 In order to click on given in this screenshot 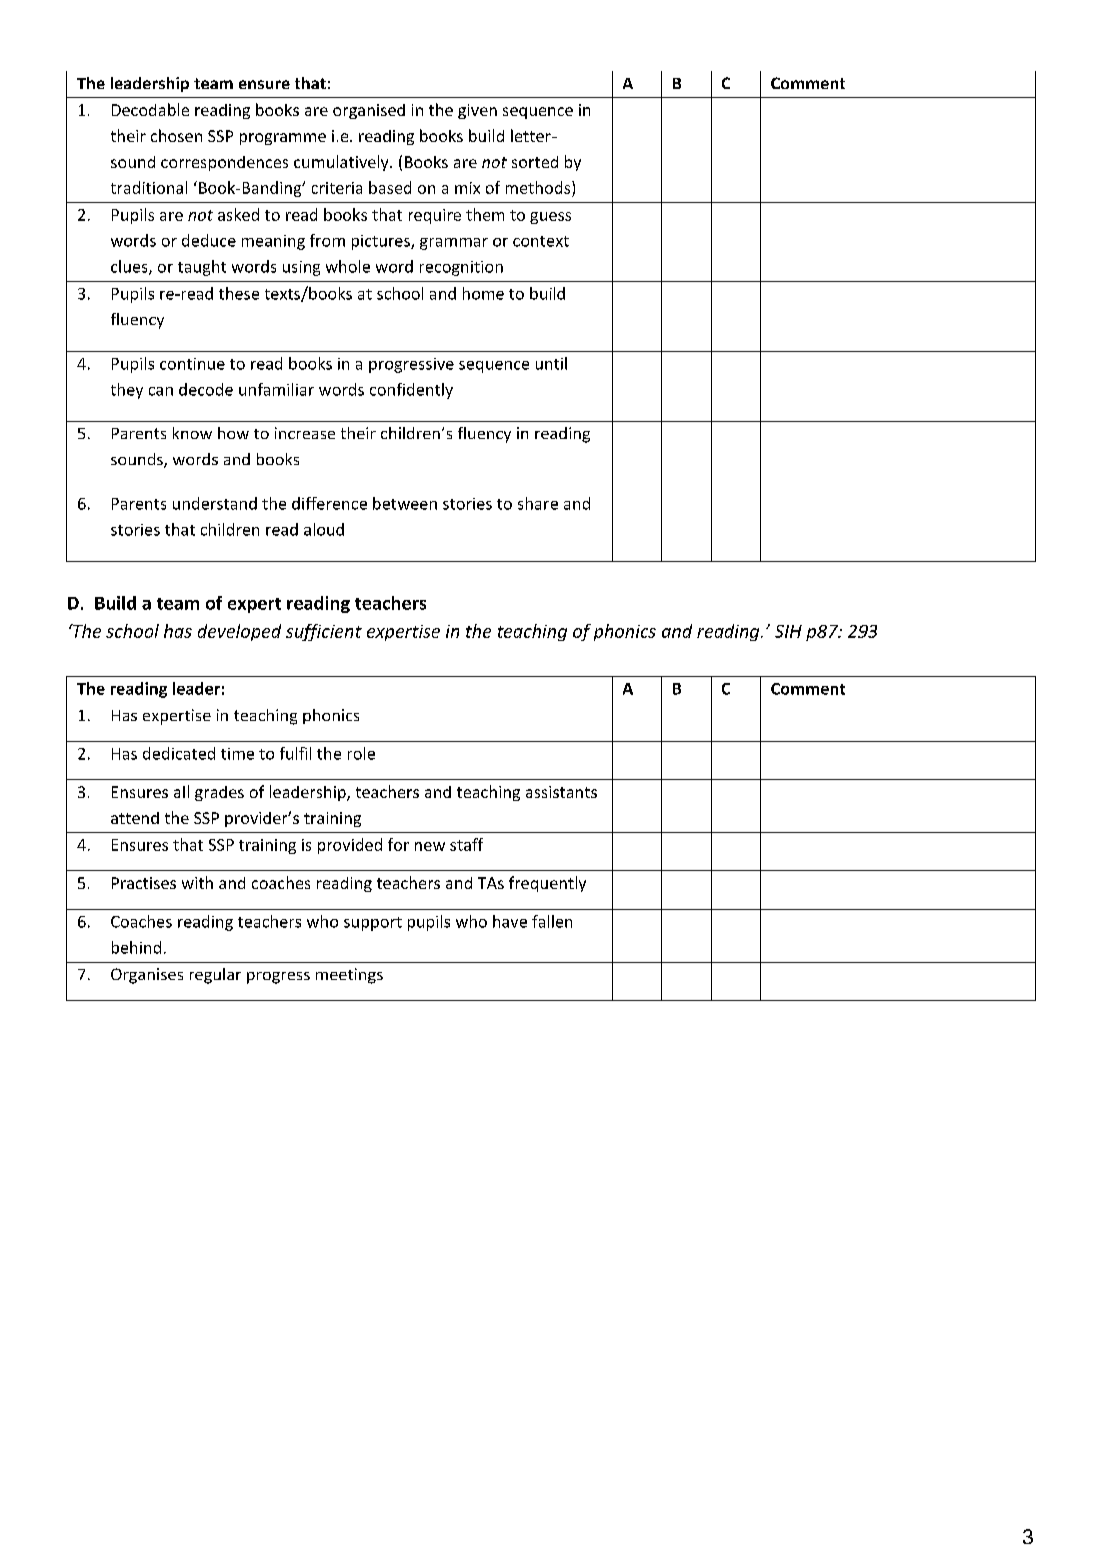, I will do `click(477, 111)`.
